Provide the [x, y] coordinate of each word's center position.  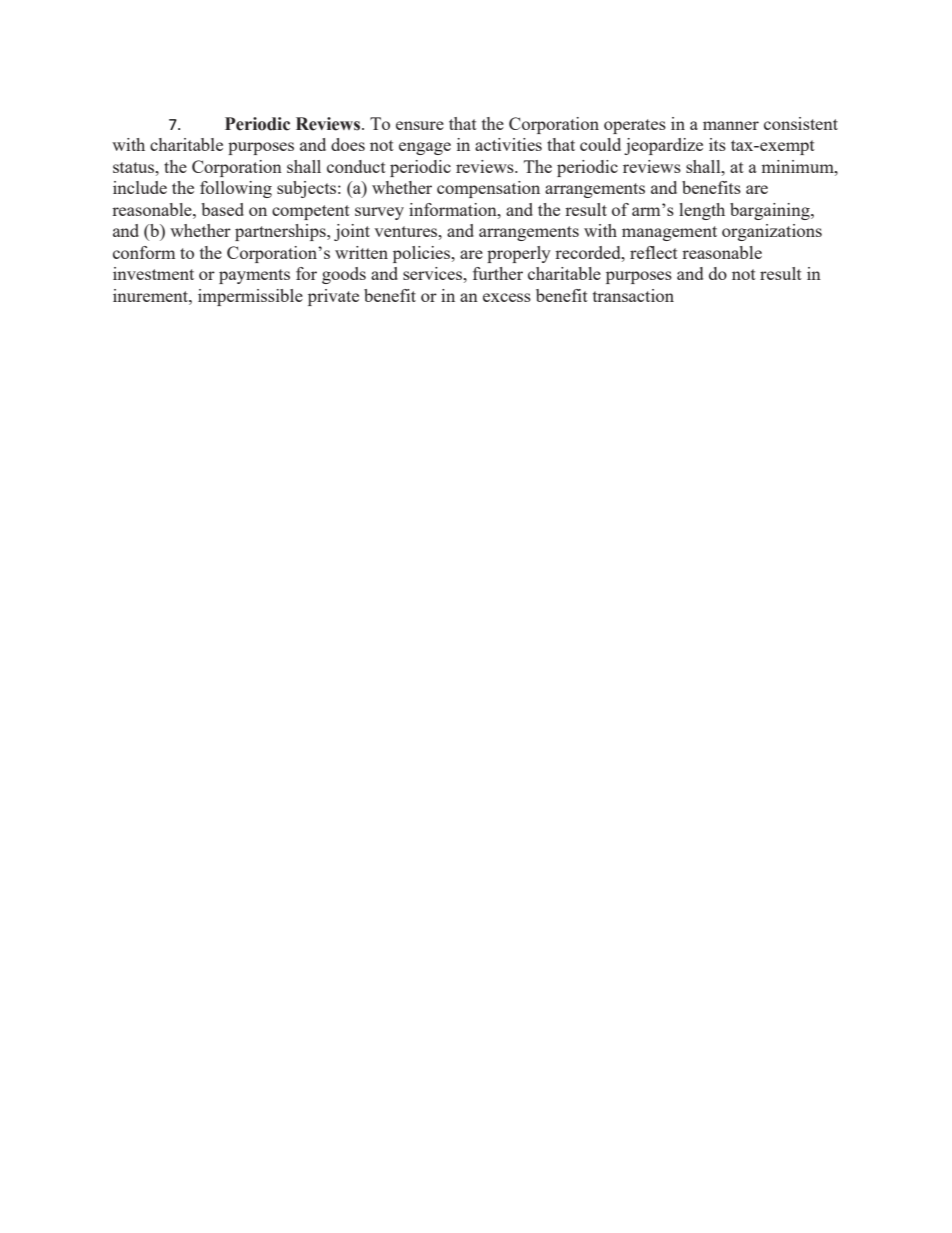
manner [731, 125]
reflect [654, 252]
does [348, 144]
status [135, 167]
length [702, 211]
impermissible [250, 297]
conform [144, 252]
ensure [420, 125]
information [454, 209]
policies [423, 254]
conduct [356, 166]
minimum [798, 166]
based [222, 209]
